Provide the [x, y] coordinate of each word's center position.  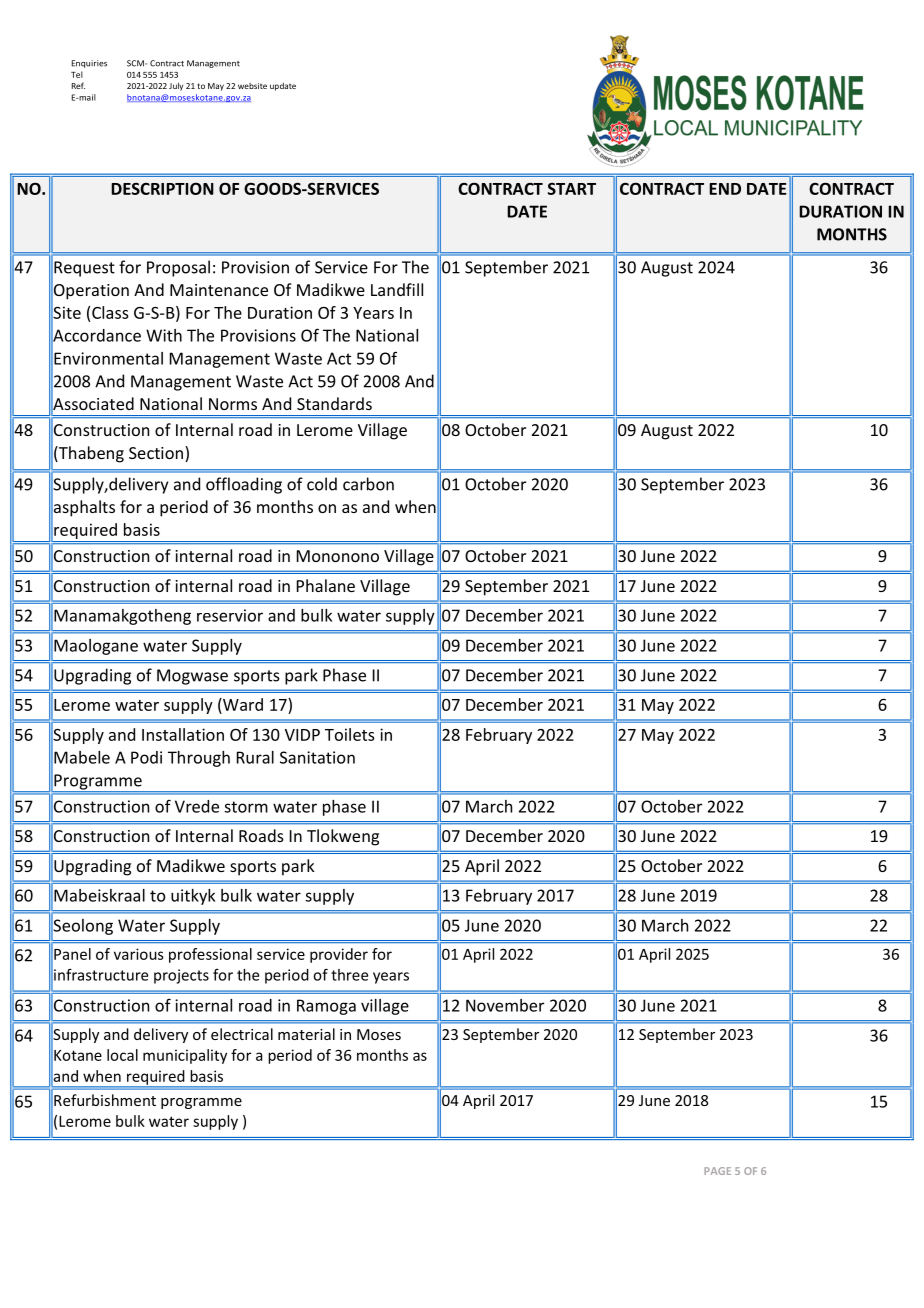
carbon [368, 484]
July [176, 86]
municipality [185, 1056]
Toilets [350, 734]
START [572, 189]
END [725, 189]
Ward [242, 704]
